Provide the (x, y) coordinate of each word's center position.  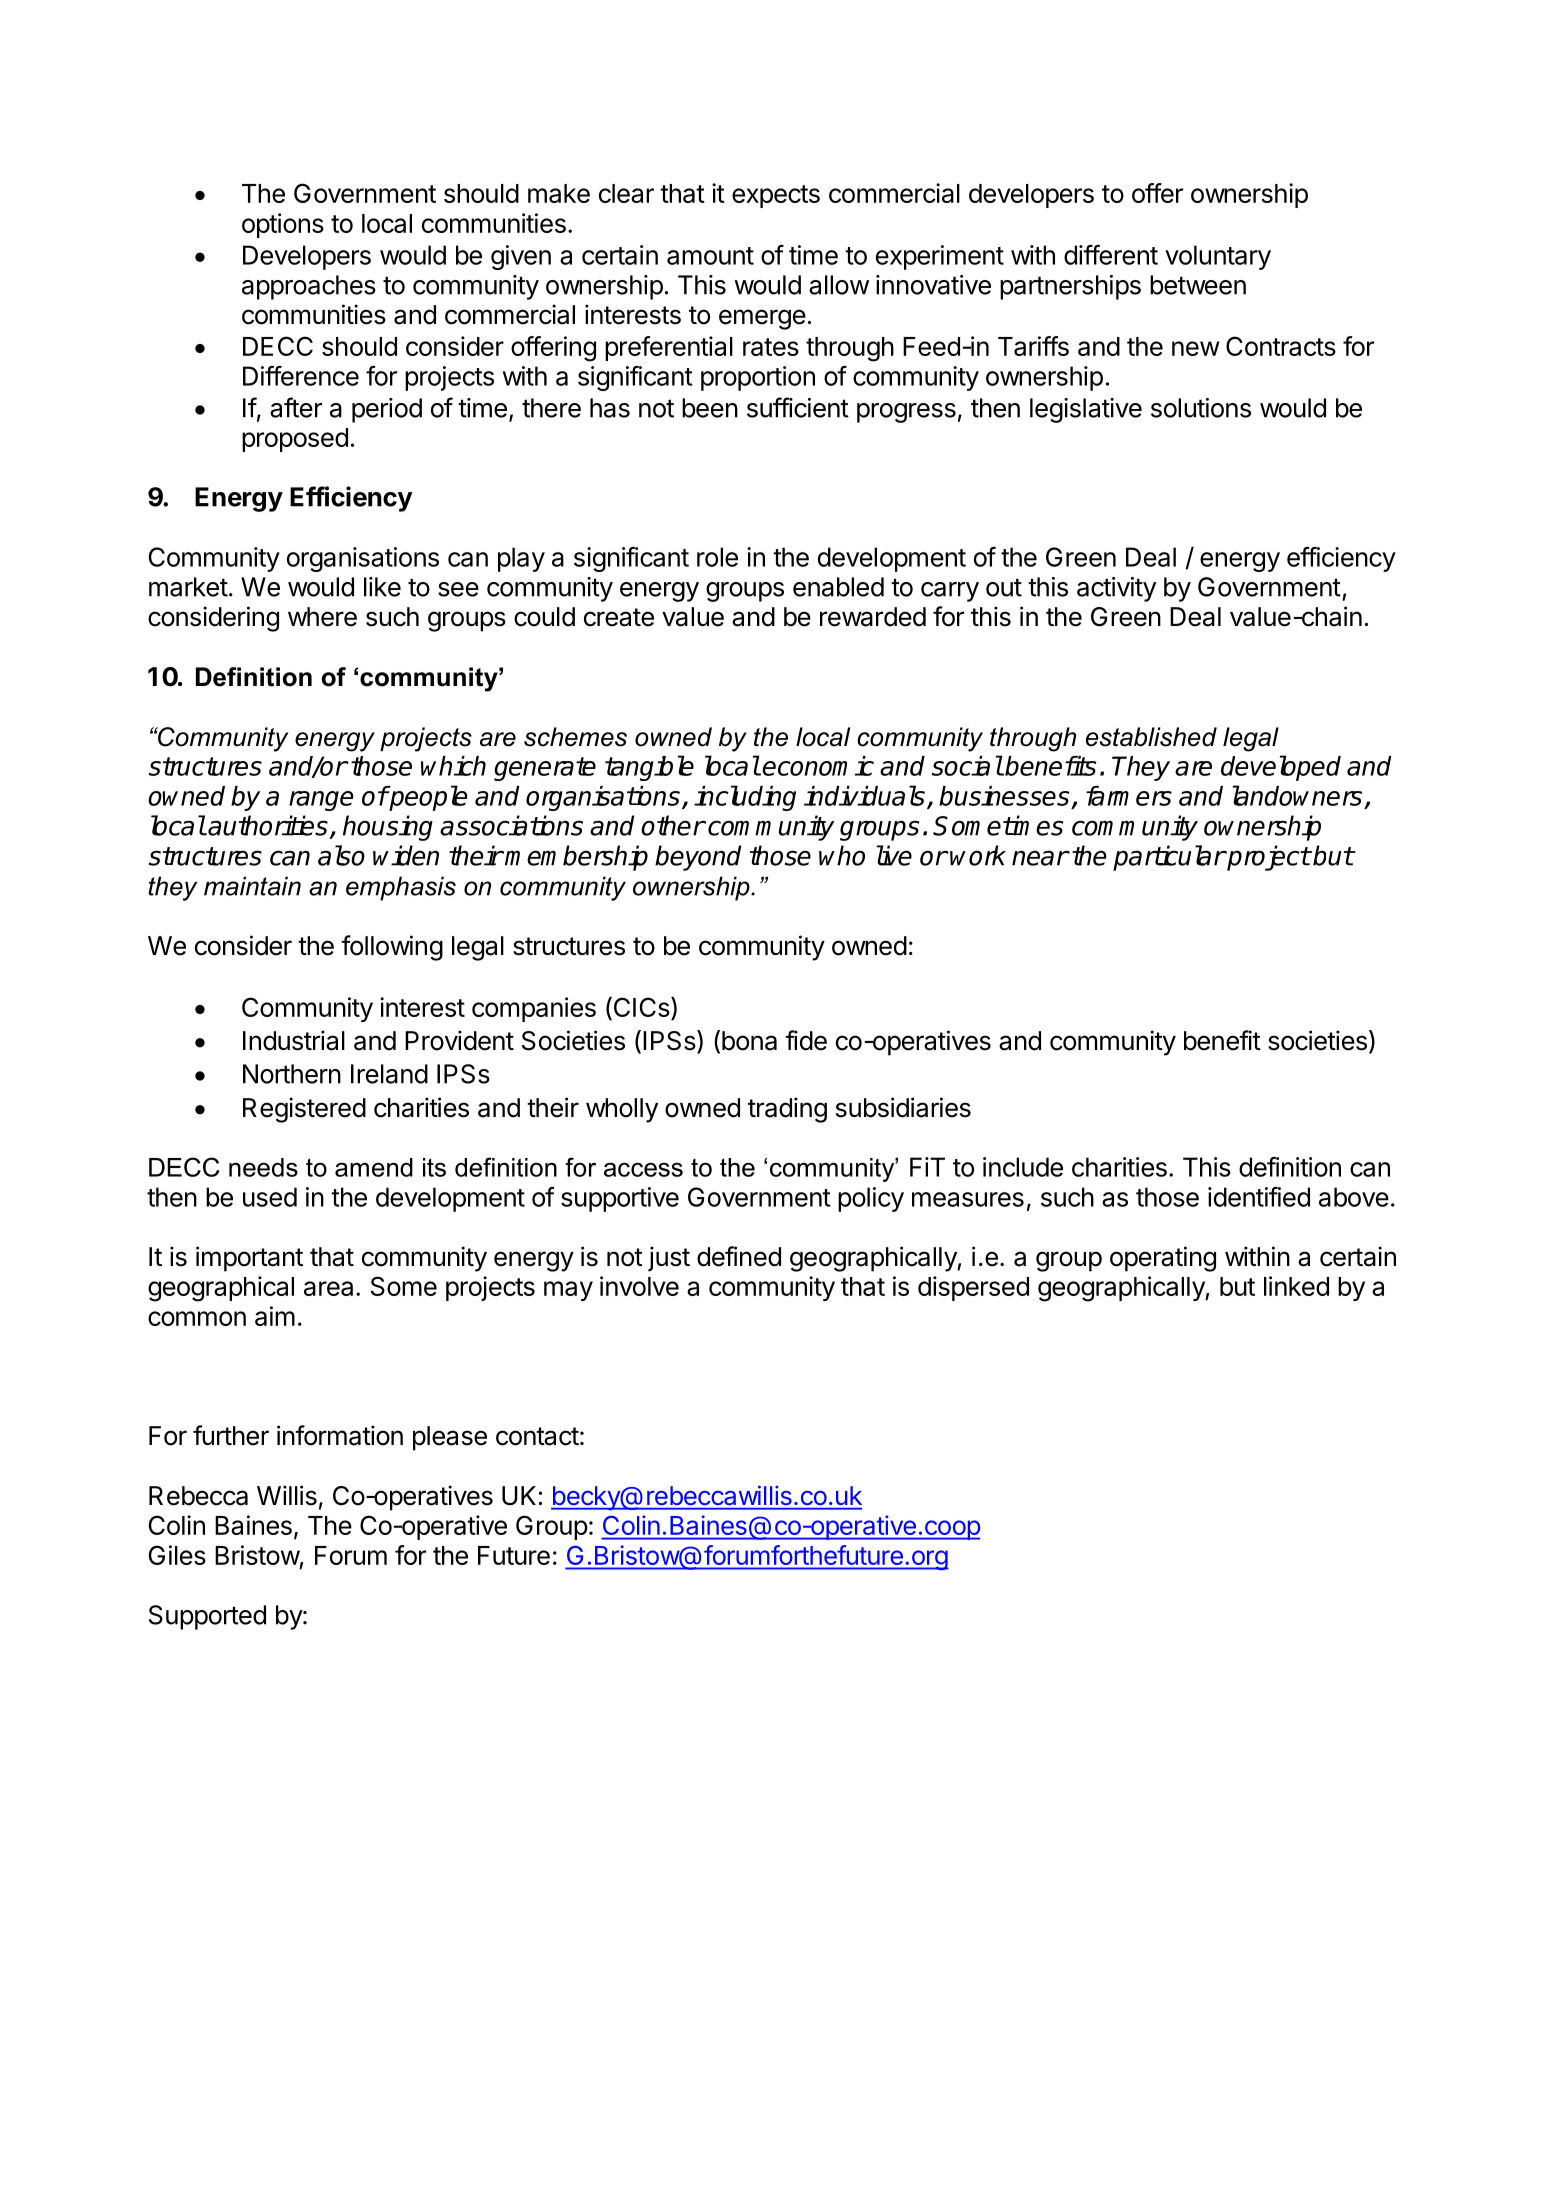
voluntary (1218, 257)
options (283, 225)
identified (1259, 1197)
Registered (304, 1110)
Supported (207, 1617)
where (322, 617)
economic (818, 766)
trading (787, 1110)
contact (537, 1436)
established (1151, 737)
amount (710, 256)
